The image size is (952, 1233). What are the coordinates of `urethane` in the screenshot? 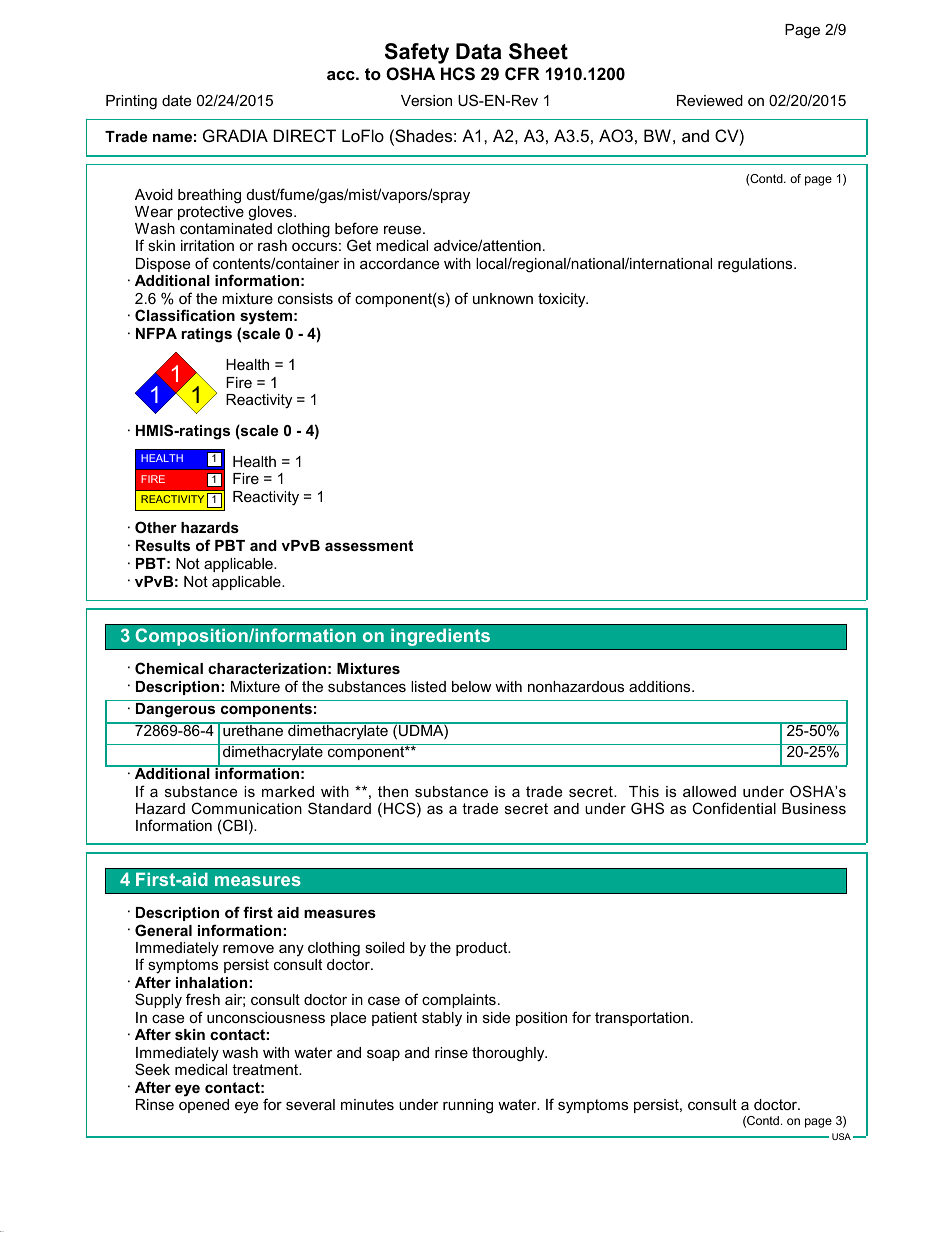 It's located at (253, 729).
